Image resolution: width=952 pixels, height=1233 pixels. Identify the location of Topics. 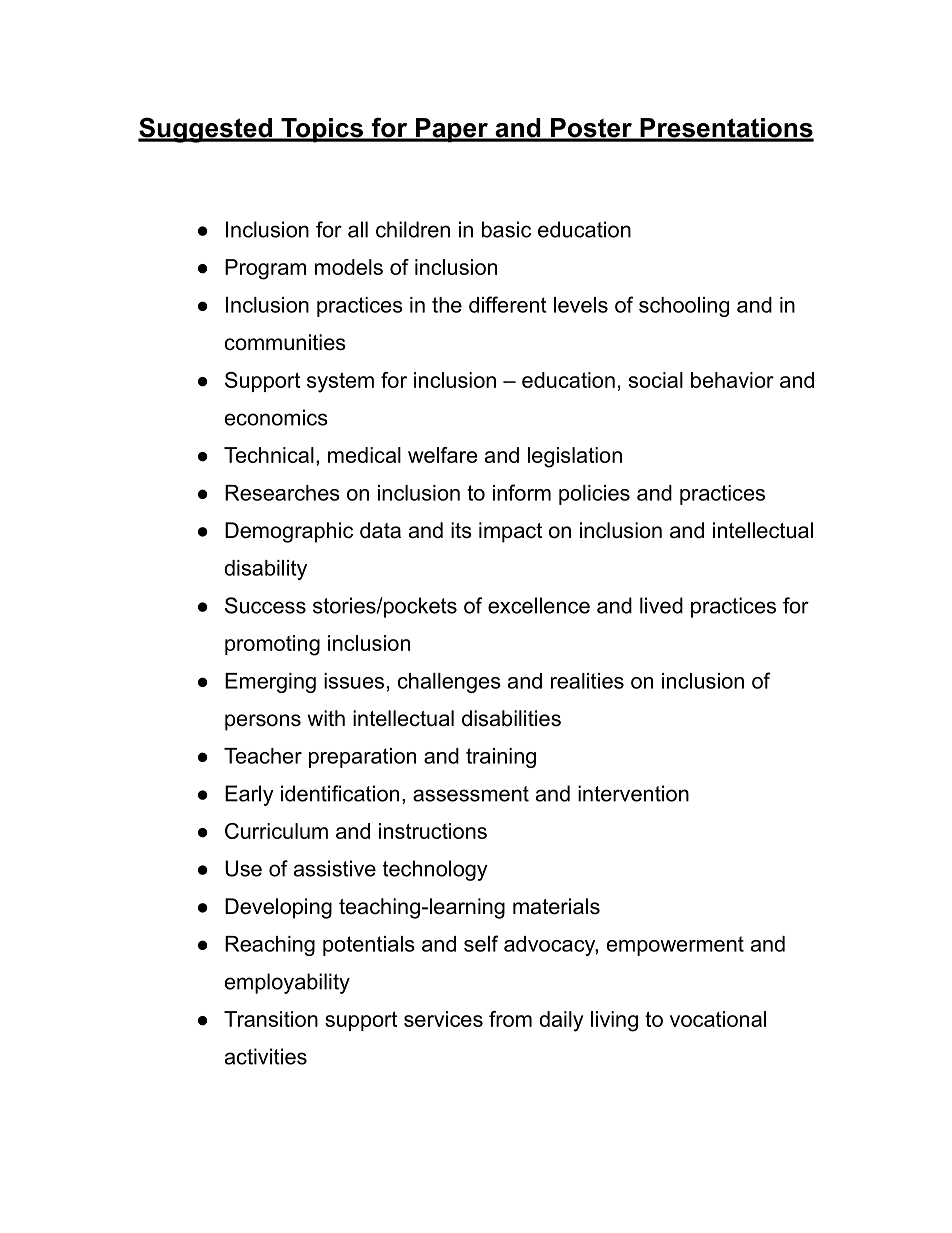
(322, 130).
